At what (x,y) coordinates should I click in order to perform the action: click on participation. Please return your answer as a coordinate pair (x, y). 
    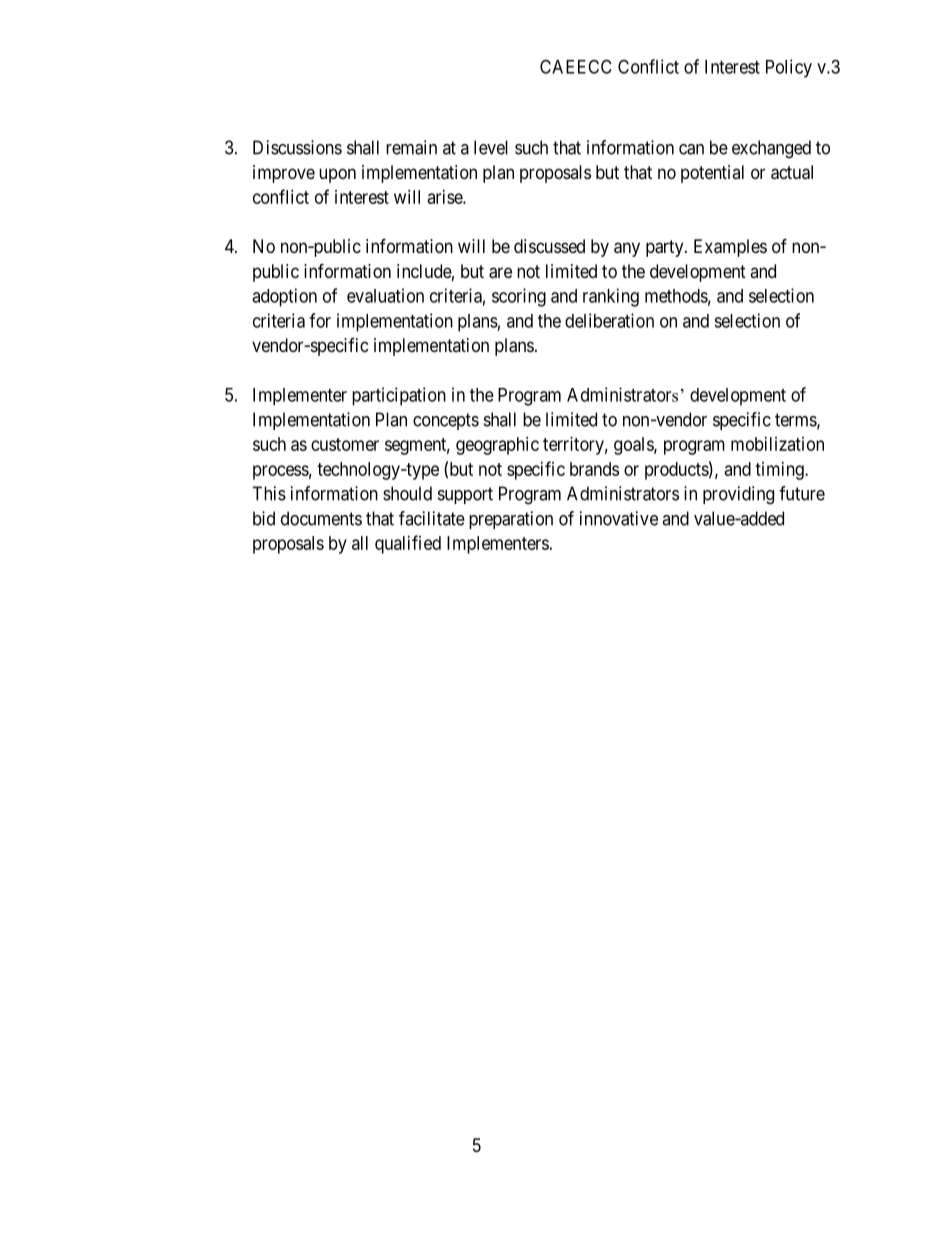
    Looking at the image, I should click on (399, 396).
